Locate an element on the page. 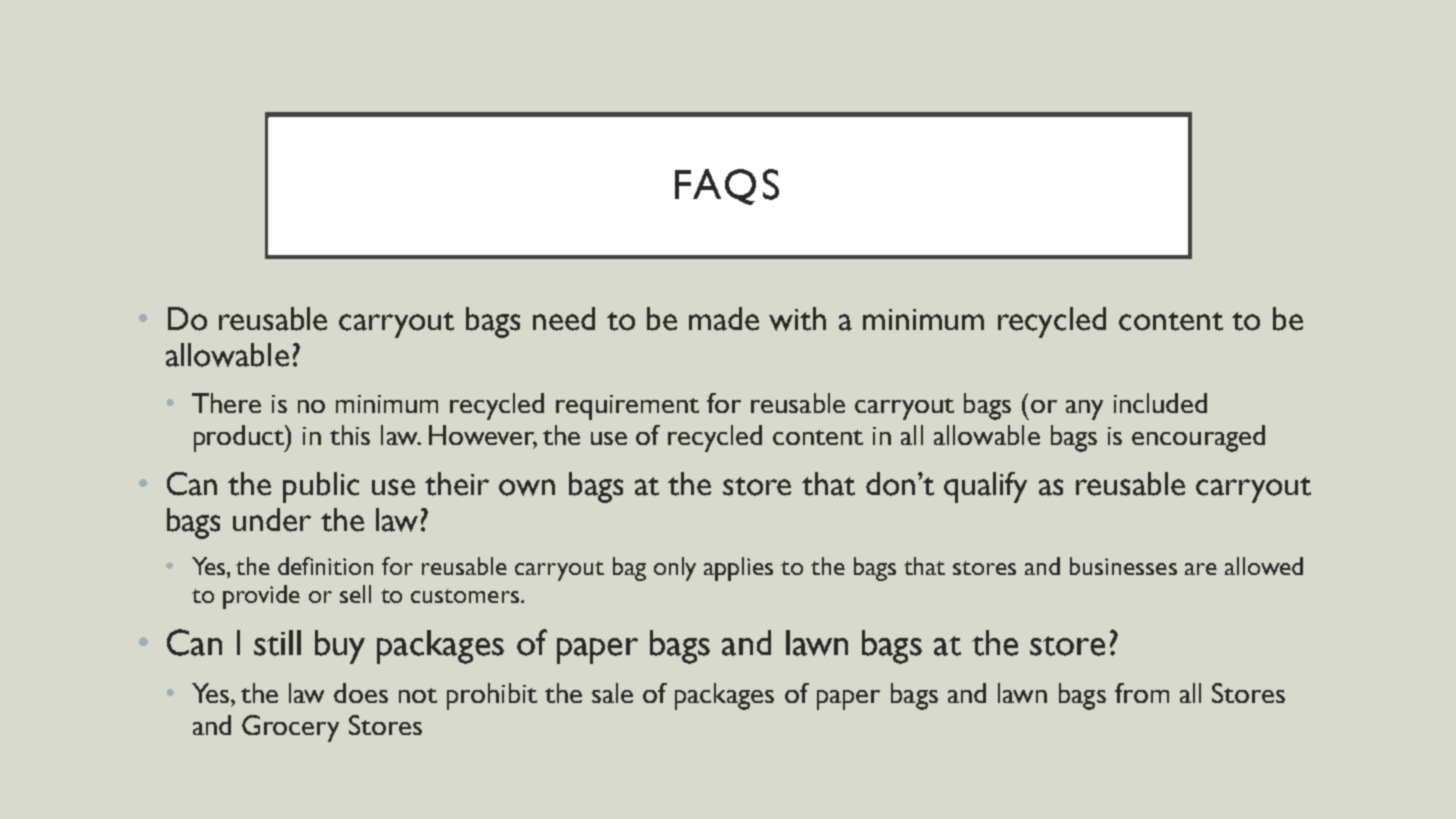 The width and height of the document is (1456, 819). does is located at coordinates (361, 693).
